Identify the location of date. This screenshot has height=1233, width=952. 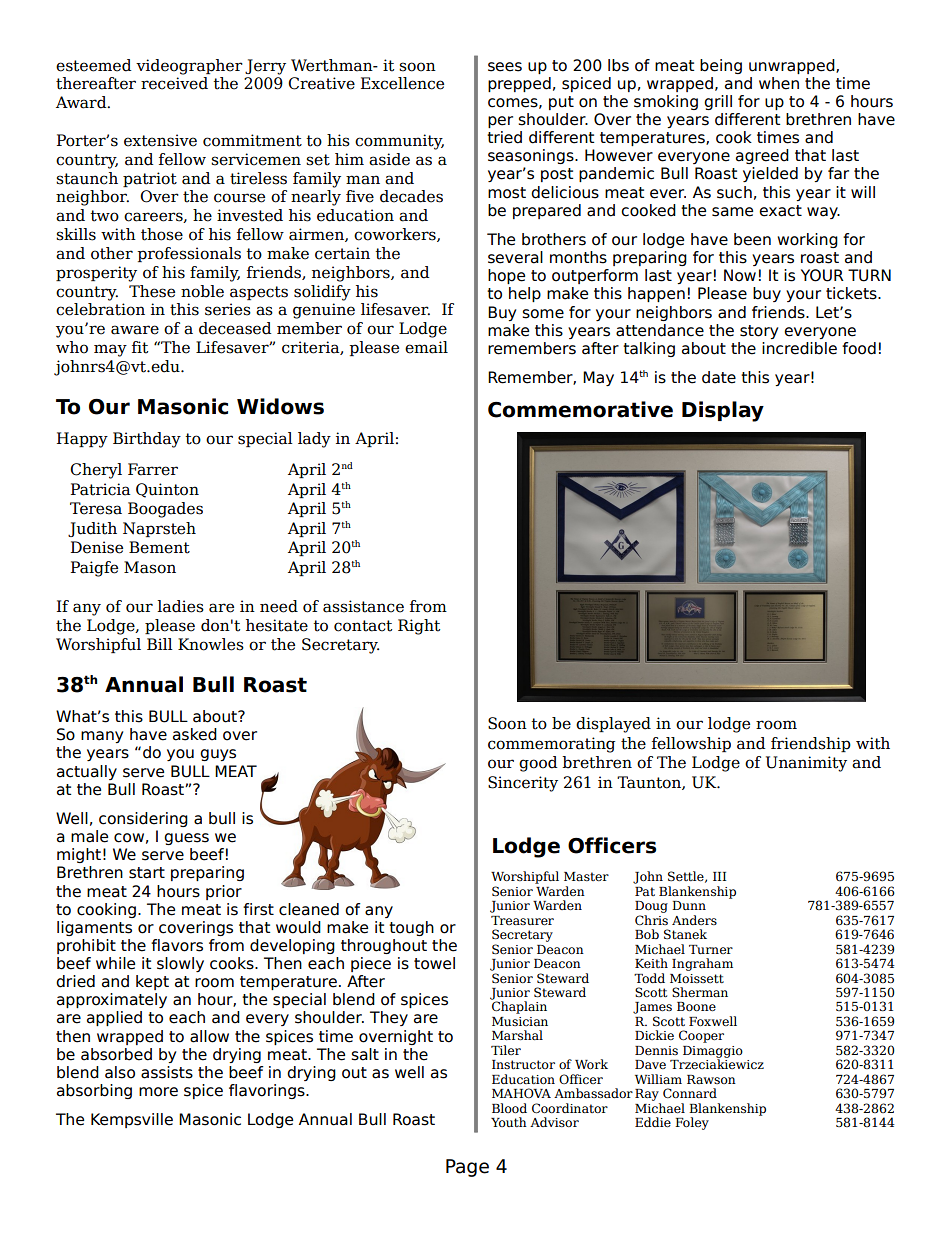
(719, 377).
